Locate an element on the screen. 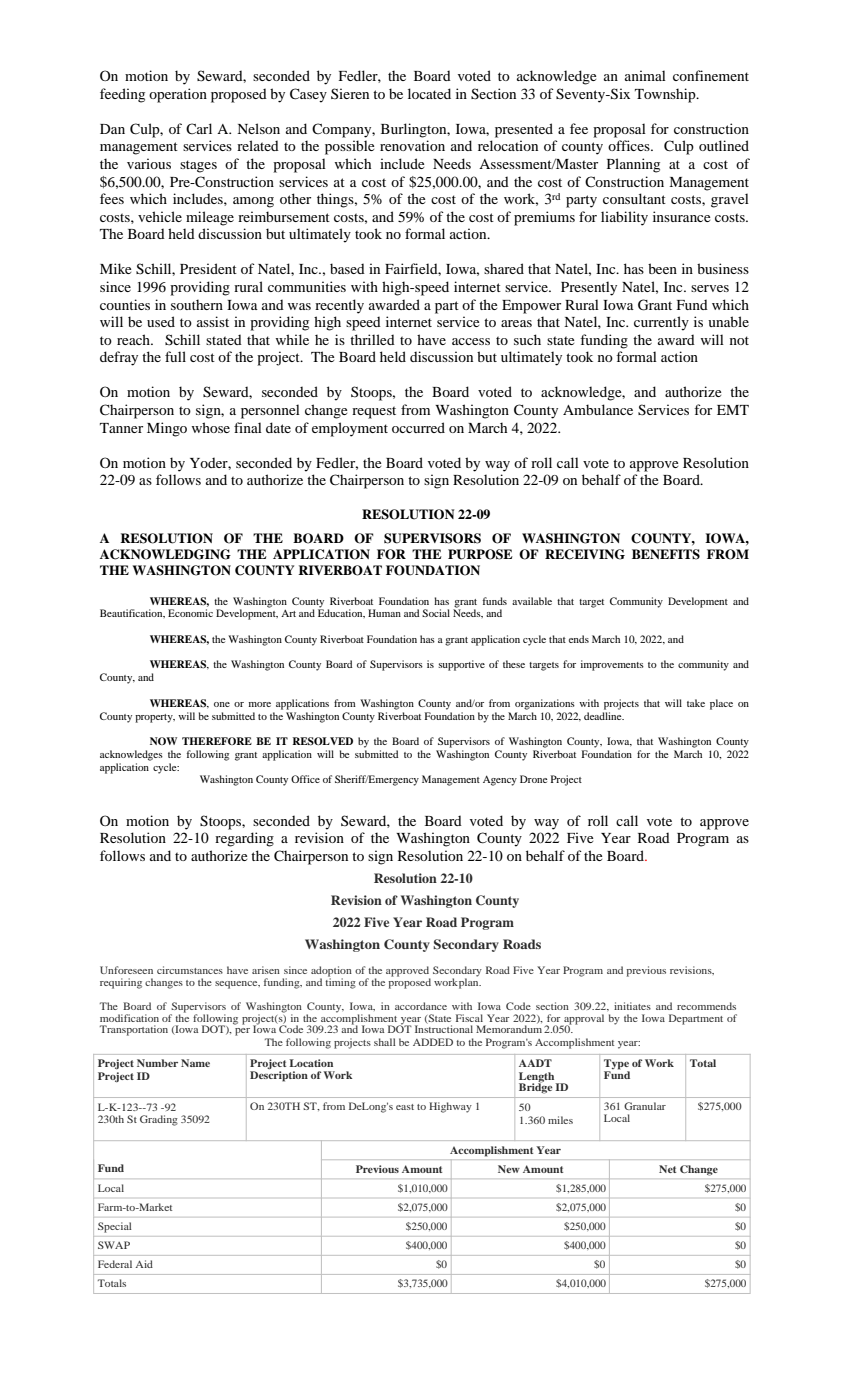 This screenshot has height=1400, width=849. operation is located at coordinates (178, 95).
